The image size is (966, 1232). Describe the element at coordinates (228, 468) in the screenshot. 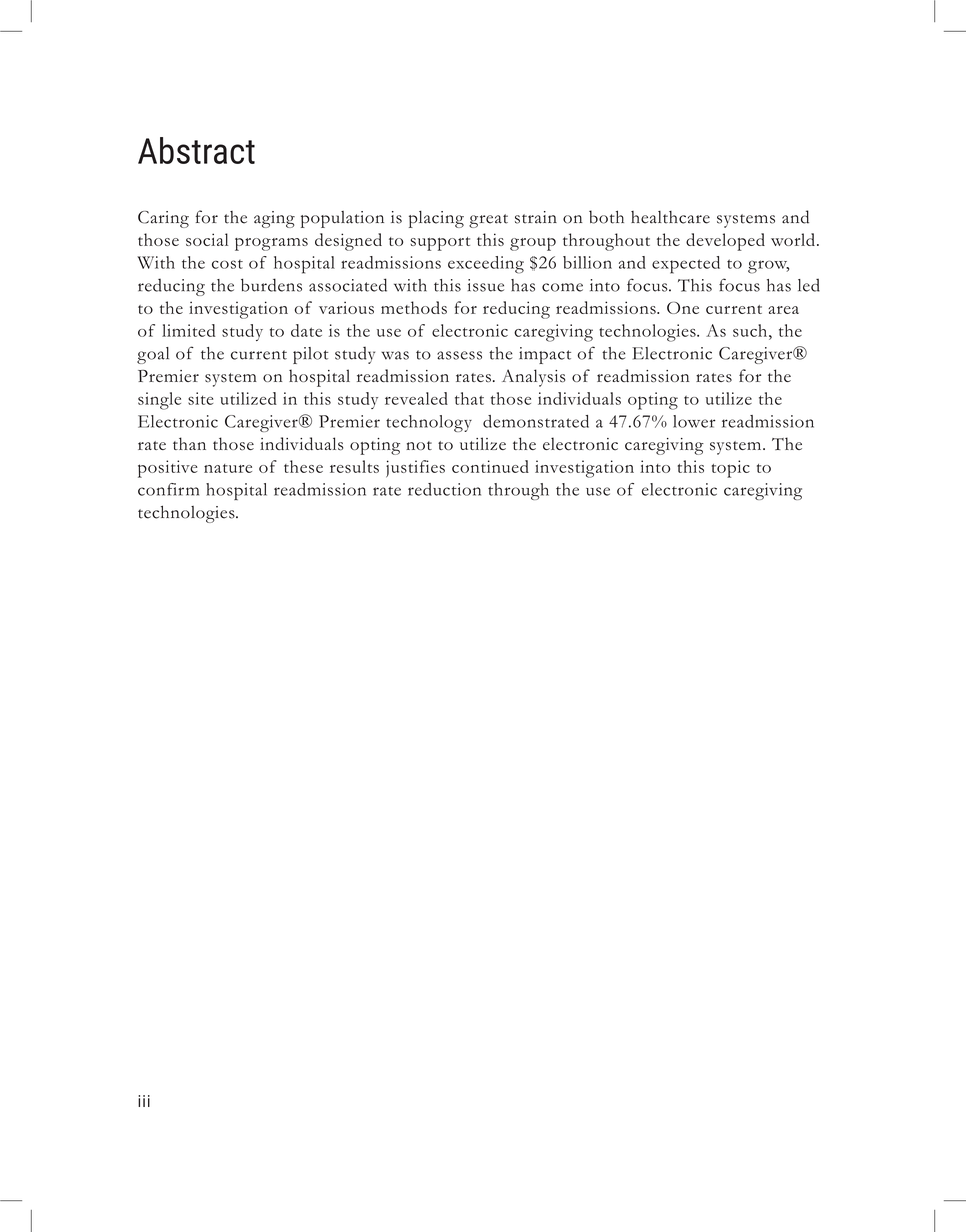

I see `nature` at that location.
